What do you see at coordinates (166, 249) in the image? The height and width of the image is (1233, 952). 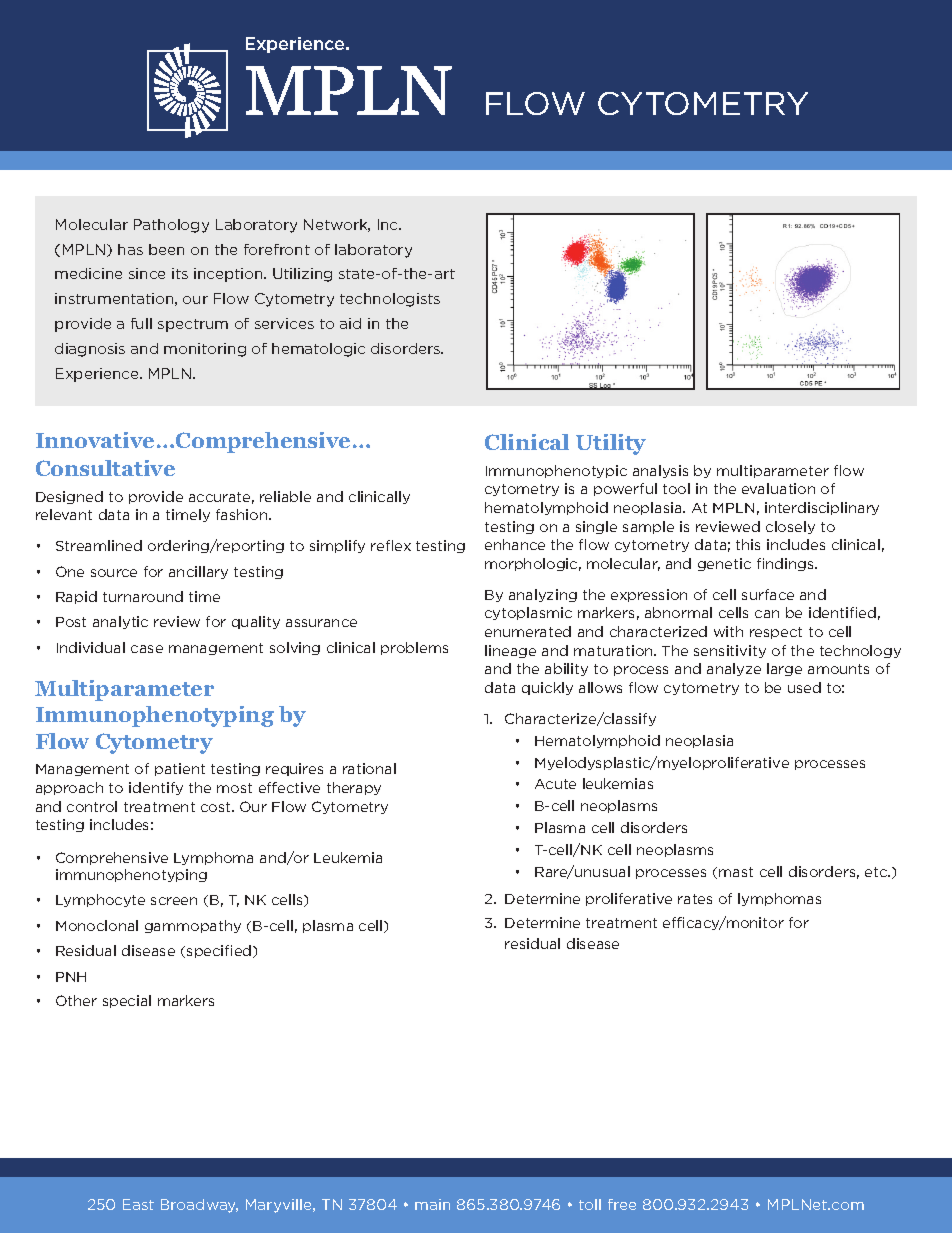 I see `been` at bounding box center [166, 249].
